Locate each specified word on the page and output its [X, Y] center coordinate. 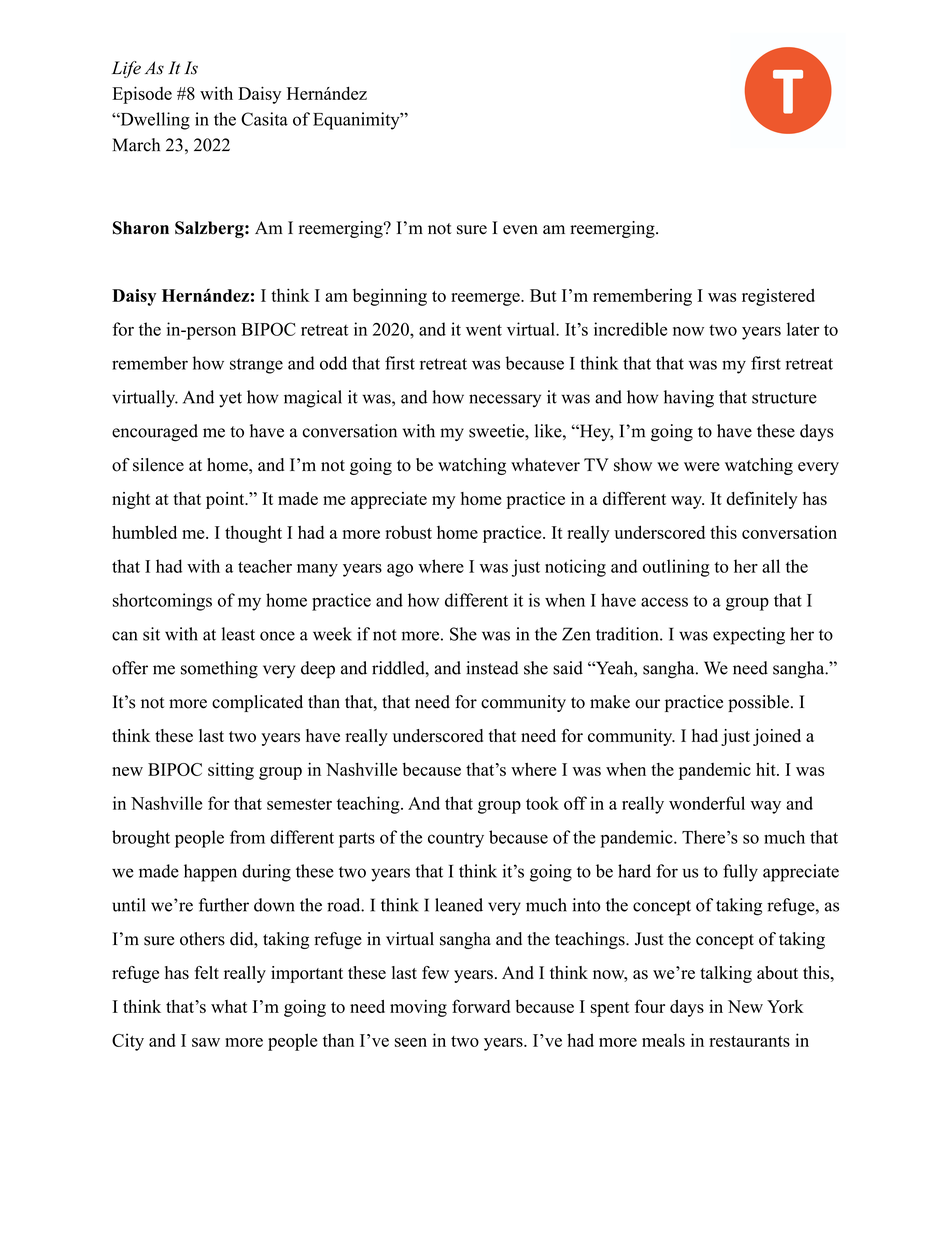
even [520, 230]
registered [778, 297]
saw [206, 1042]
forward [481, 1006]
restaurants [749, 1041]
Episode [142, 95]
